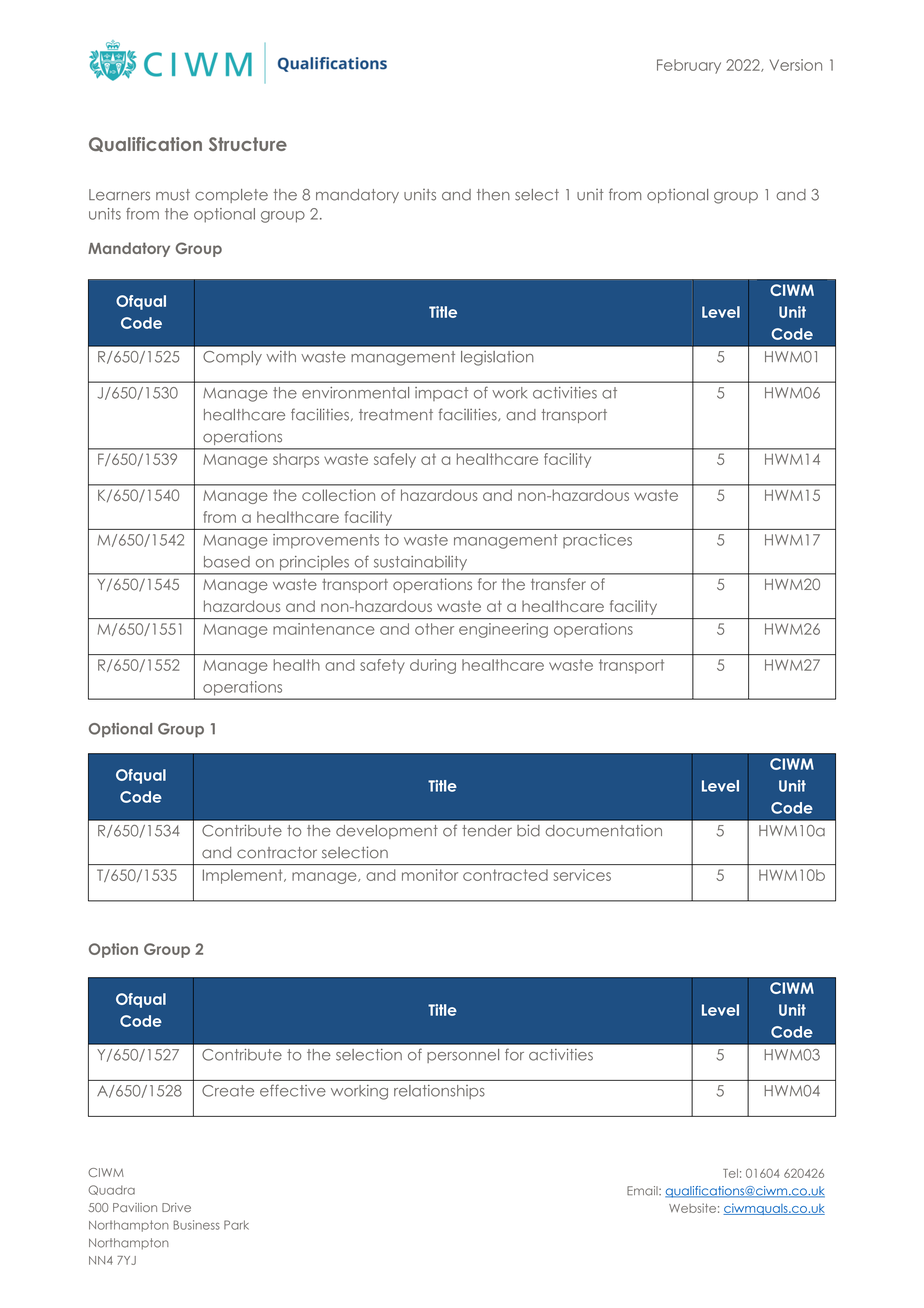 This screenshot has height=1308, width=924. Describe the element at coordinates (689, 66) in the screenshot. I see `February` at that location.
